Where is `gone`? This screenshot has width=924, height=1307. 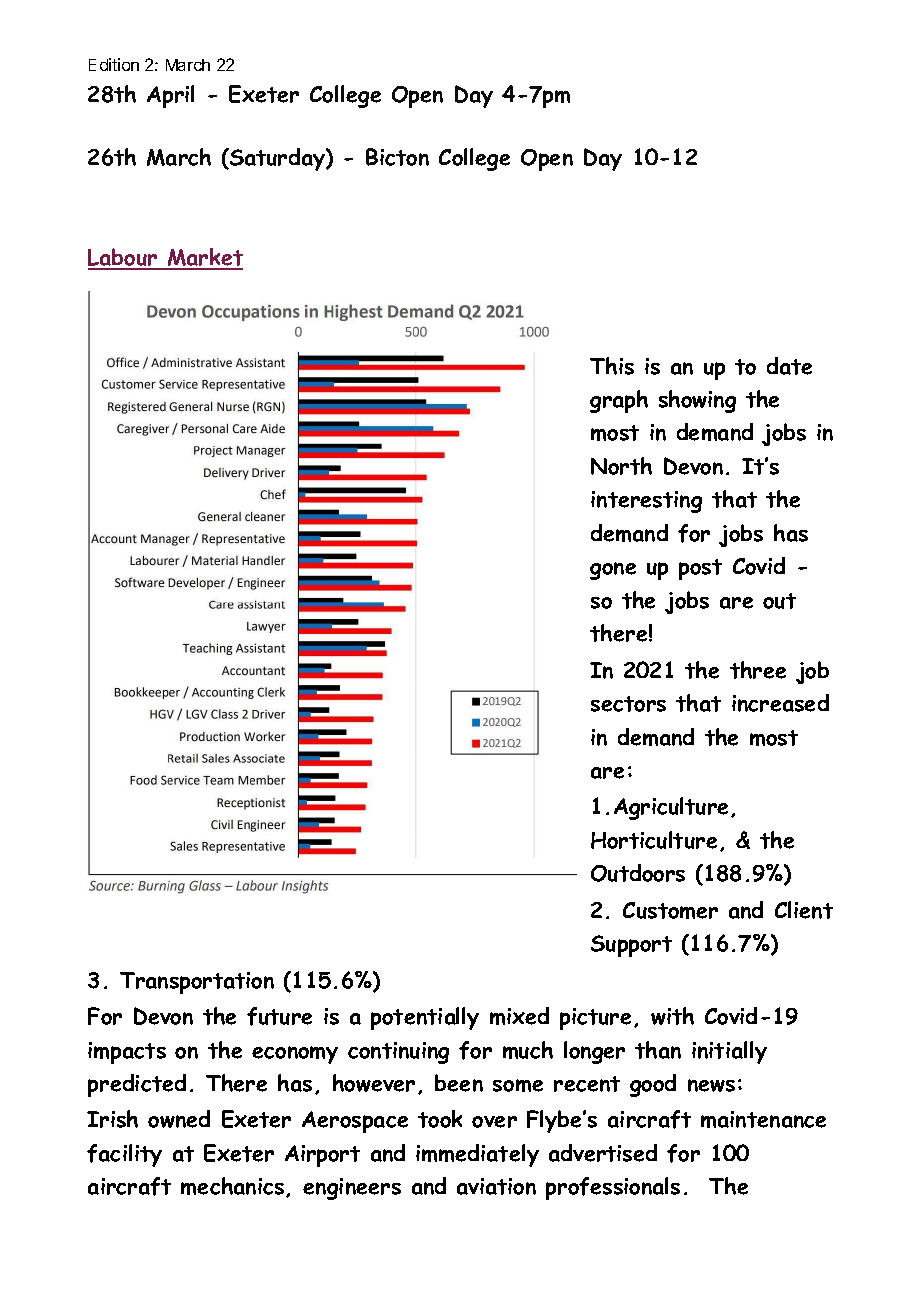 gone is located at coordinates (613, 571).
